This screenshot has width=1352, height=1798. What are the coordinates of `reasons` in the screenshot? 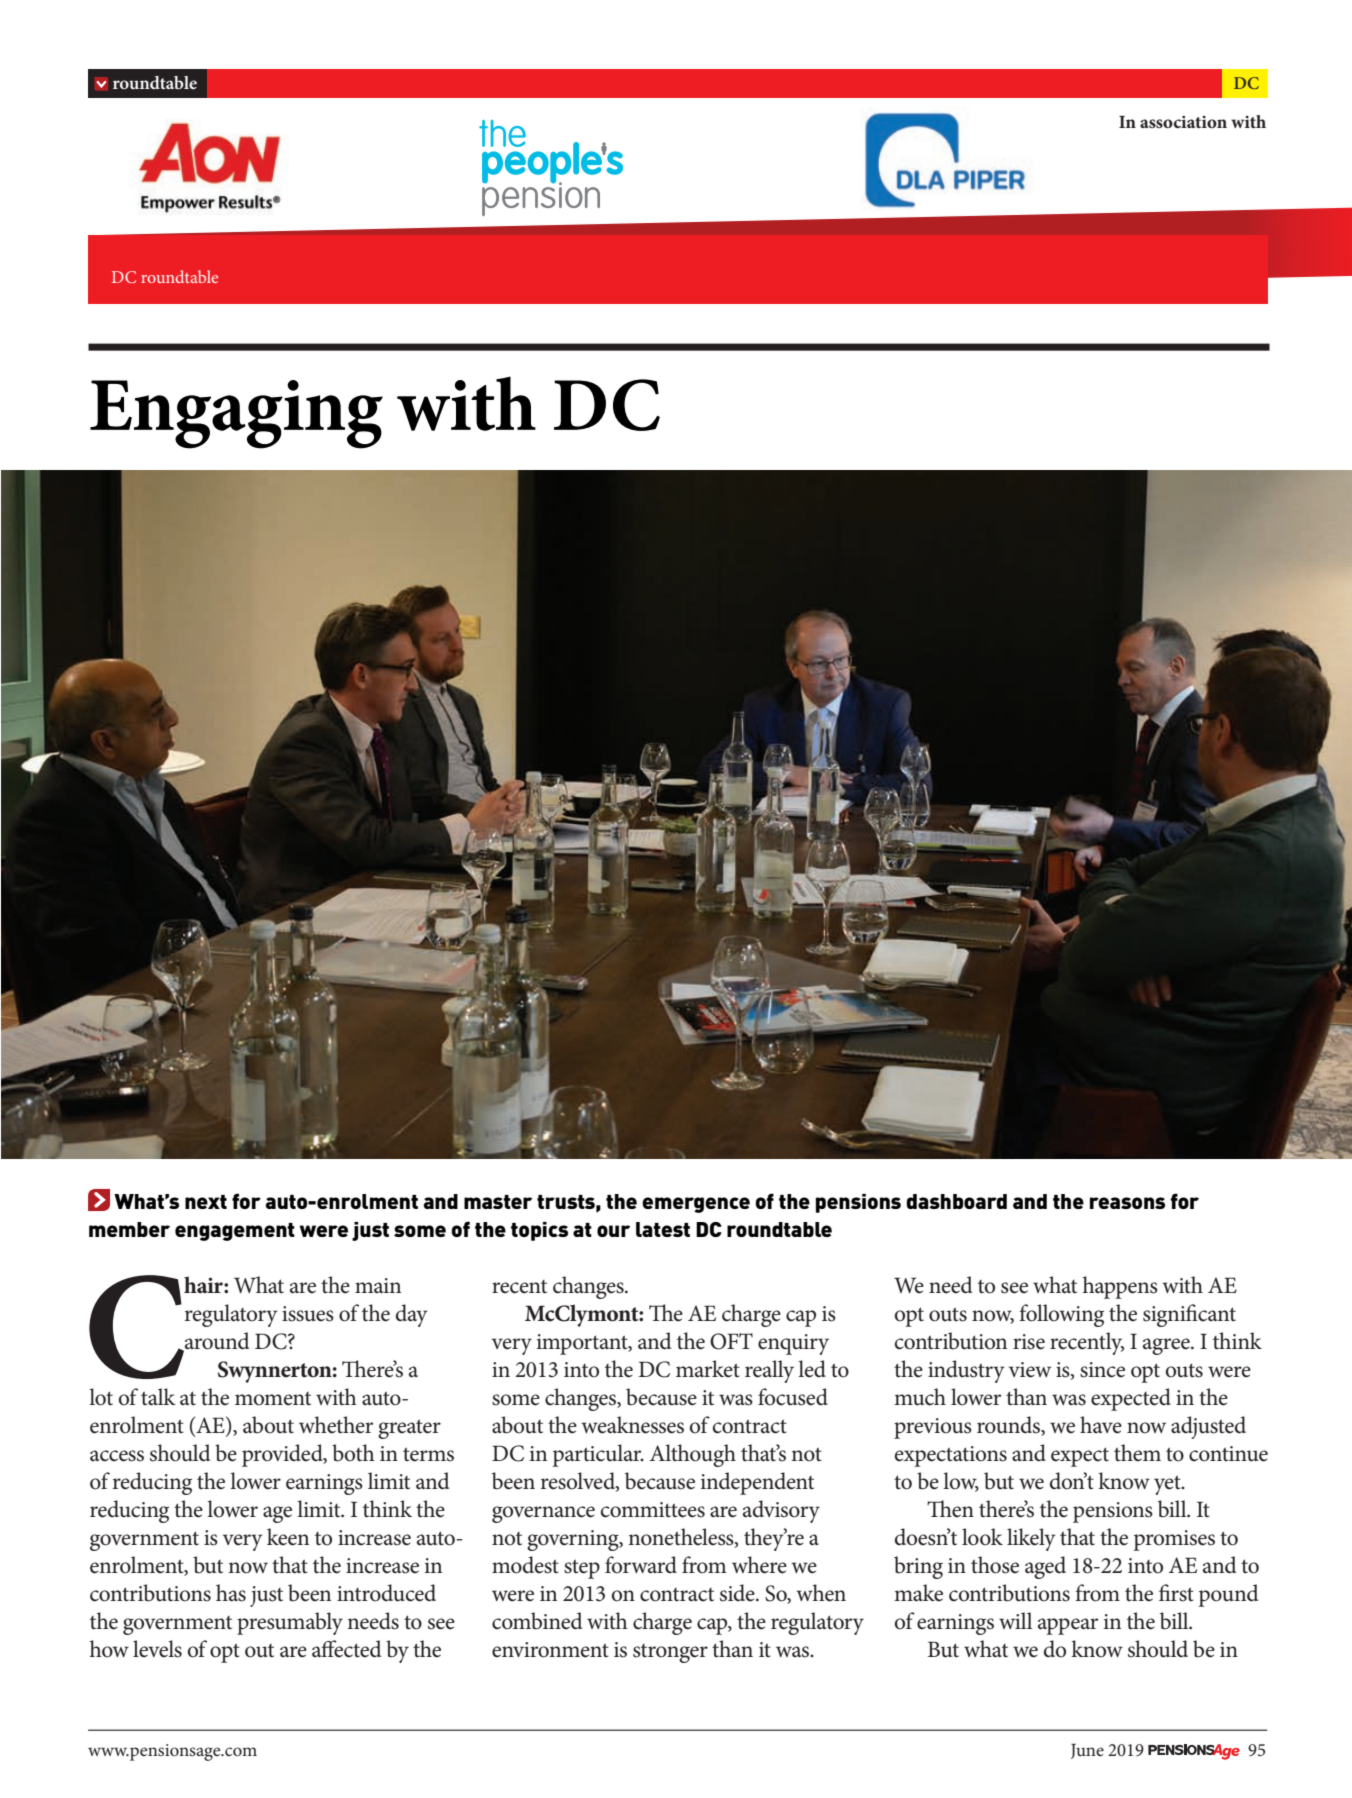 It's located at (1127, 1203).
